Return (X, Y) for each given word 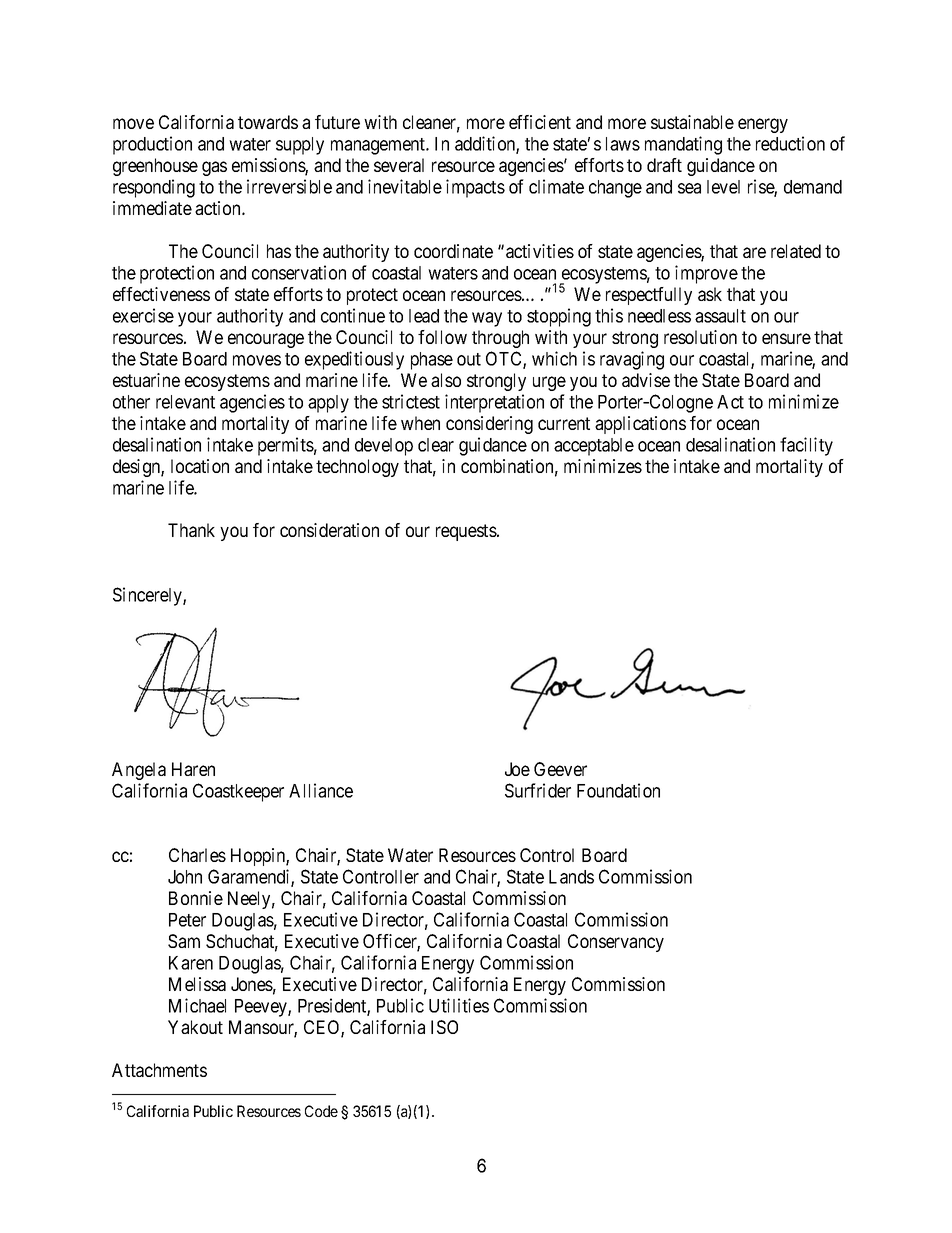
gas (214, 168)
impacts (475, 188)
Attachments (159, 1070)
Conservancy (616, 943)
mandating (683, 145)
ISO (444, 1027)
